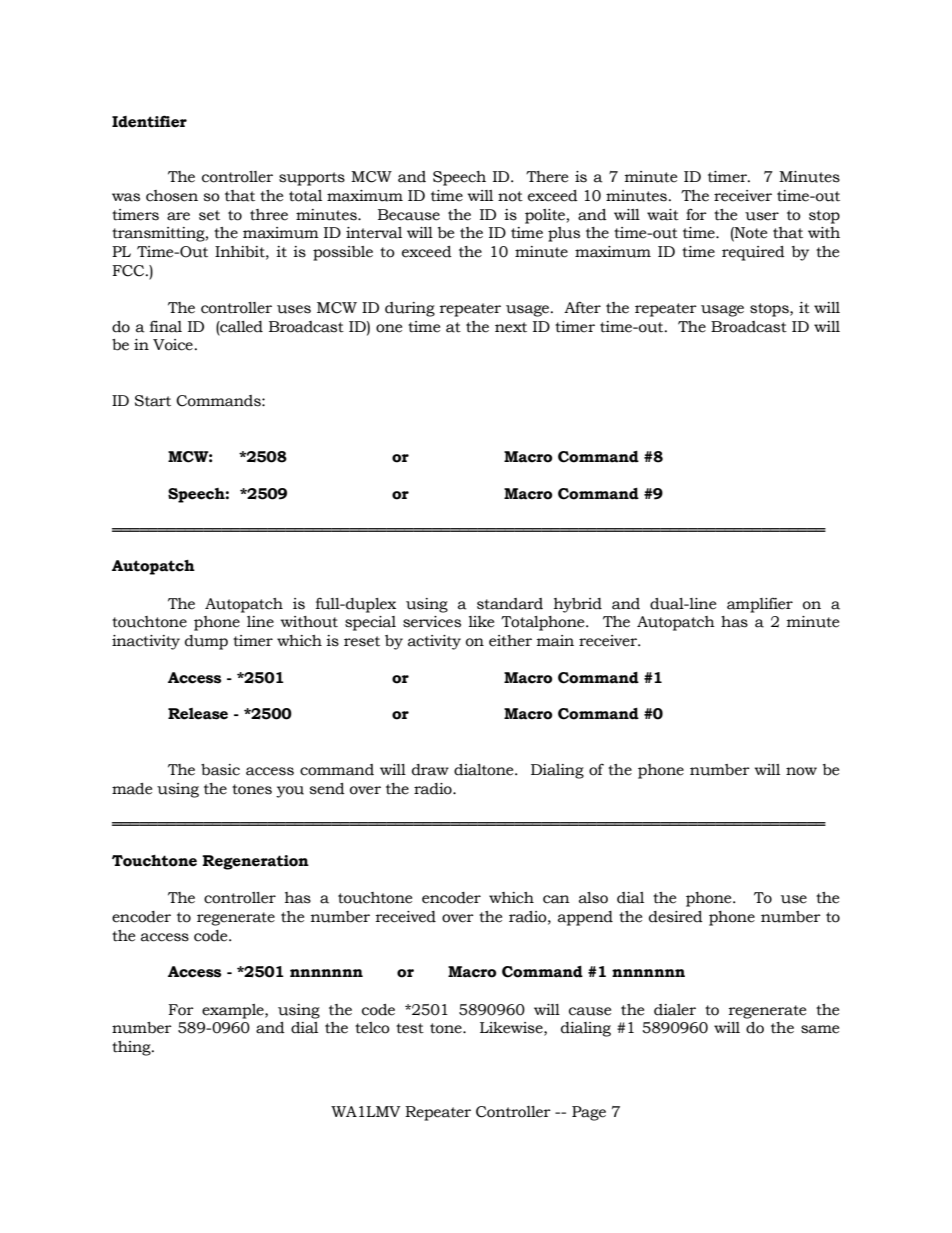 This screenshot has height=1233, width=952. Describe the element at coordinates (432, 622) in the screenshot. I see `services` at that location.
